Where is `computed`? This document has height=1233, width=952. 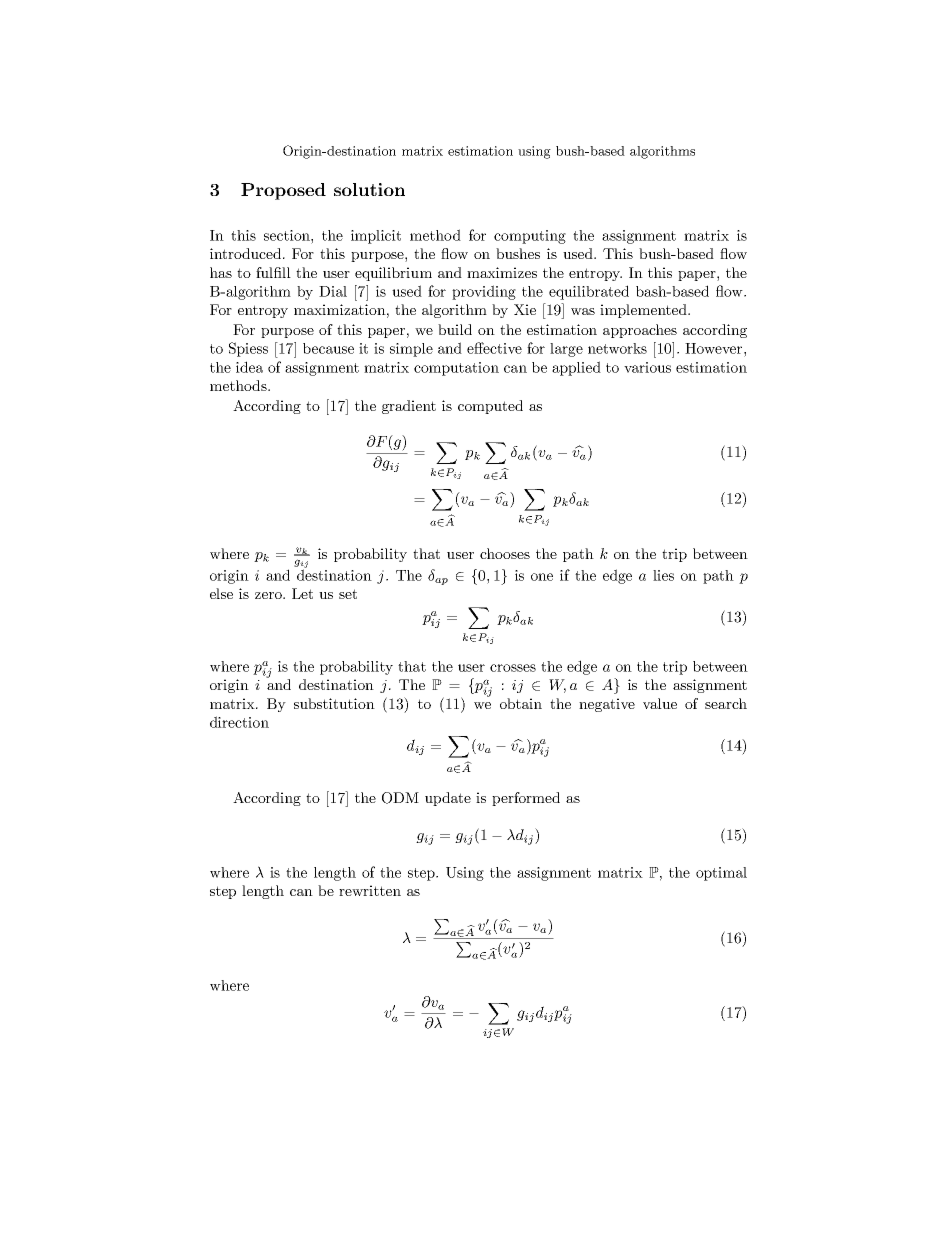
computed is located at coordinates (490, 407).
